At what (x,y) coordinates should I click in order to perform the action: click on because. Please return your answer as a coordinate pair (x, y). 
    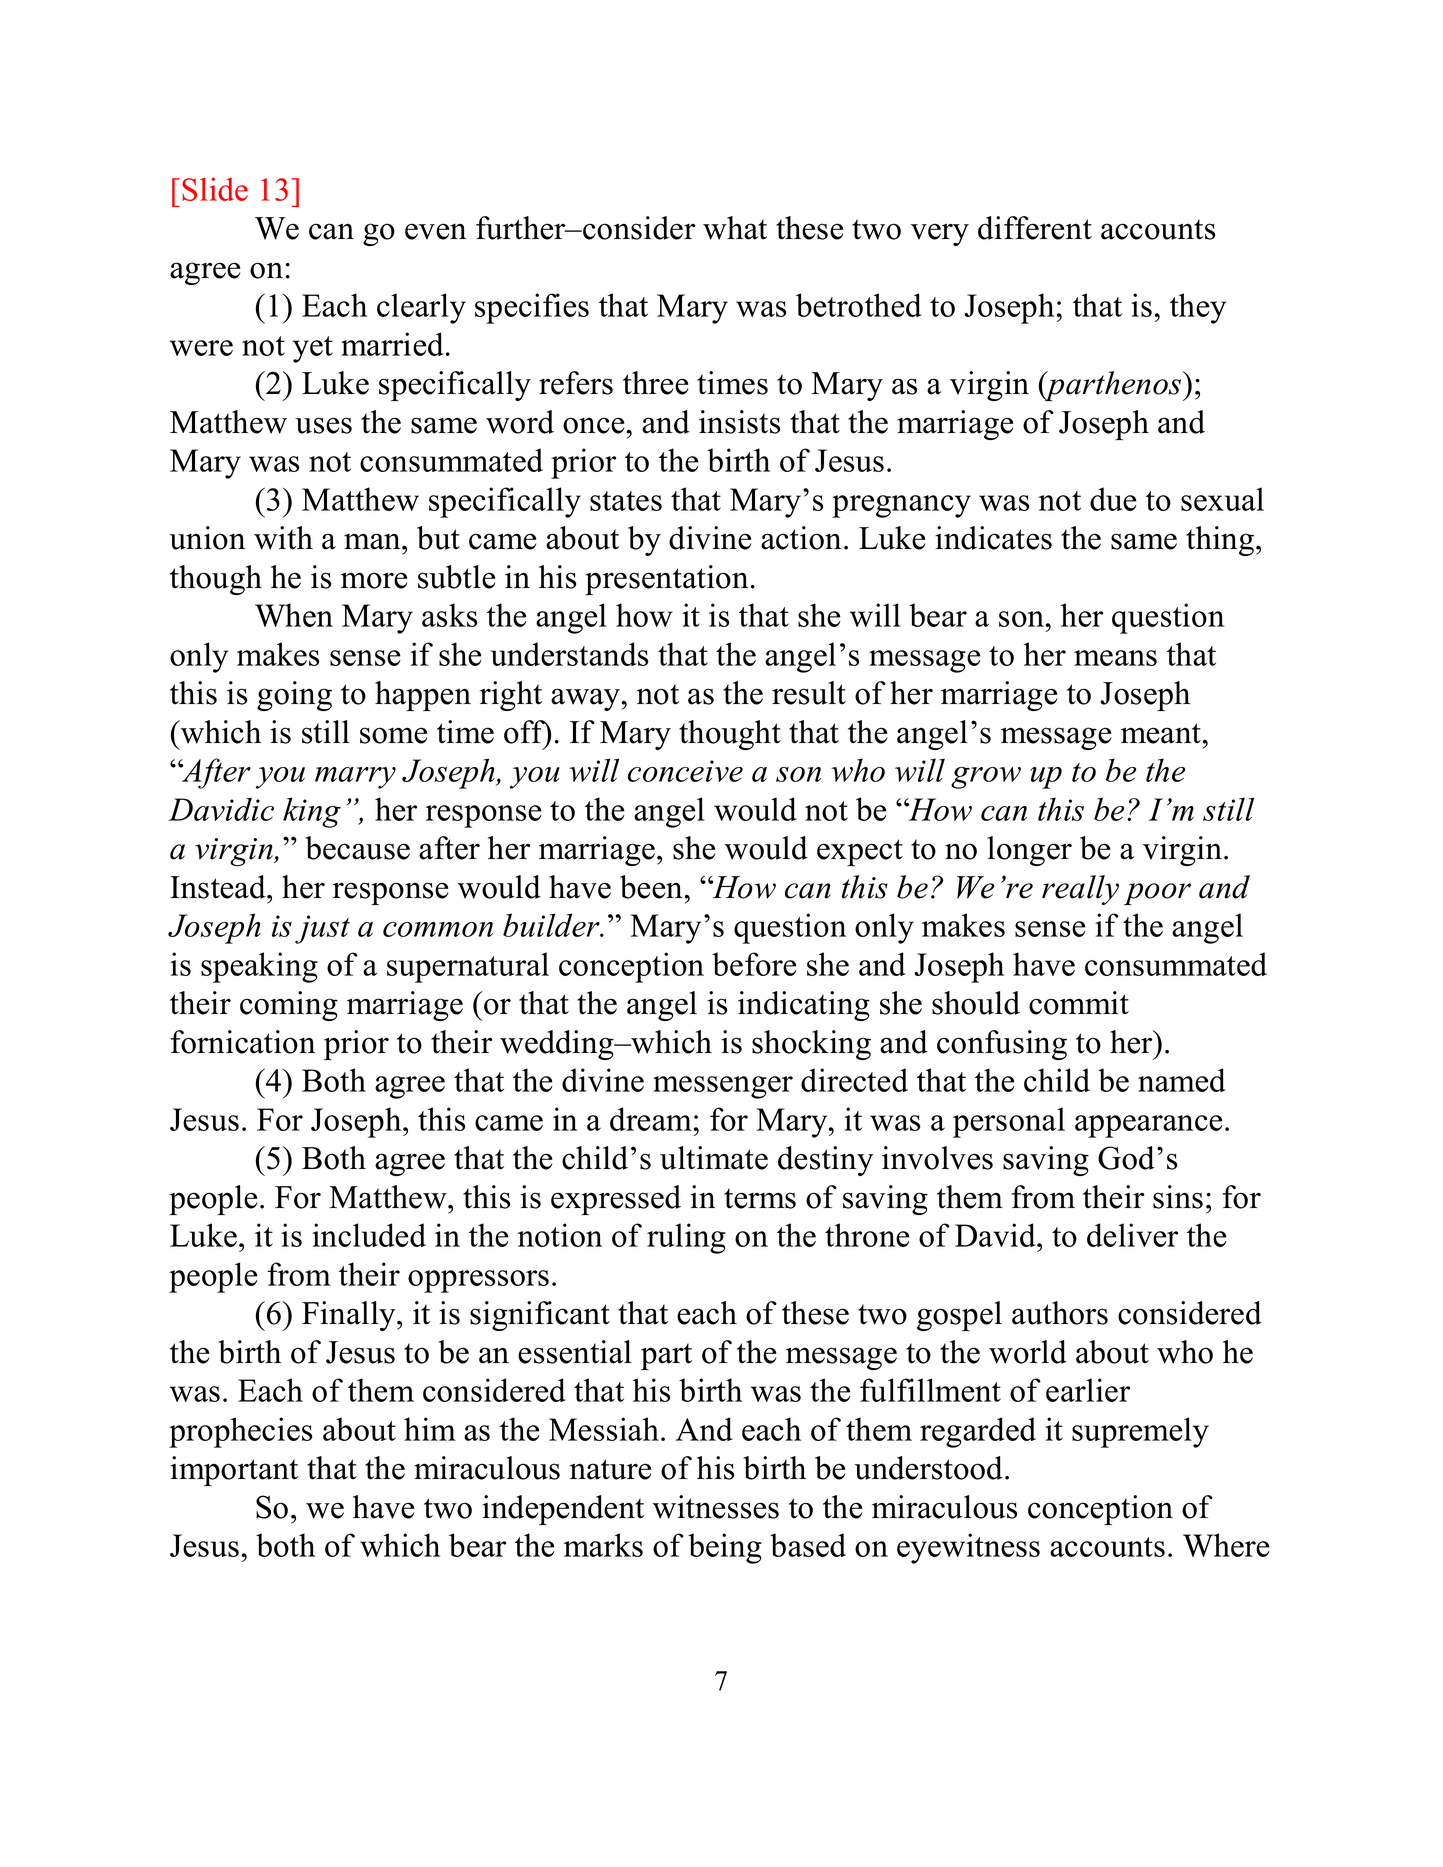
    Looking at the image, I should click on (357, 848).
